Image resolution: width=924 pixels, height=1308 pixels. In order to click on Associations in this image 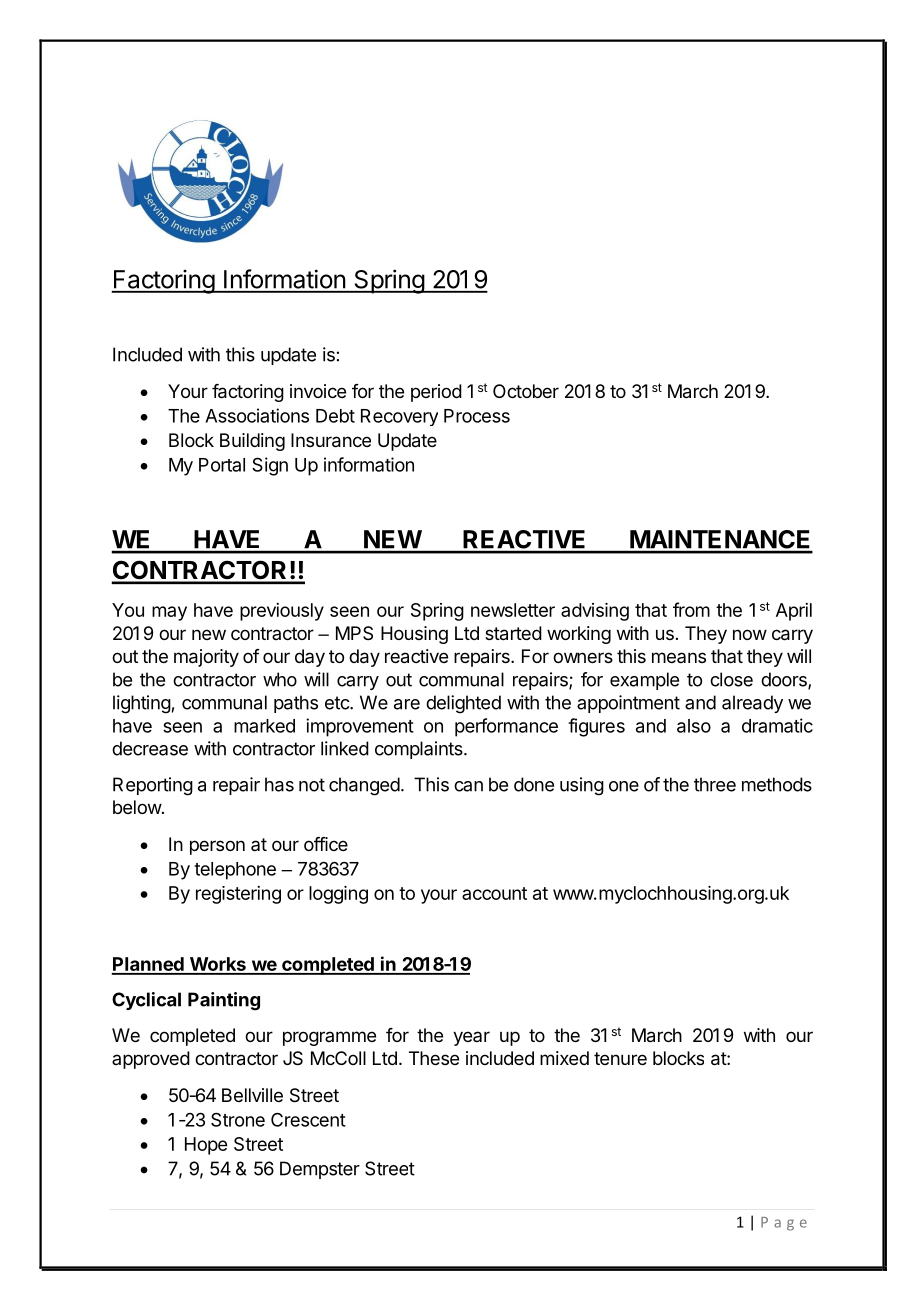, I will do `click(257, 415)`.
